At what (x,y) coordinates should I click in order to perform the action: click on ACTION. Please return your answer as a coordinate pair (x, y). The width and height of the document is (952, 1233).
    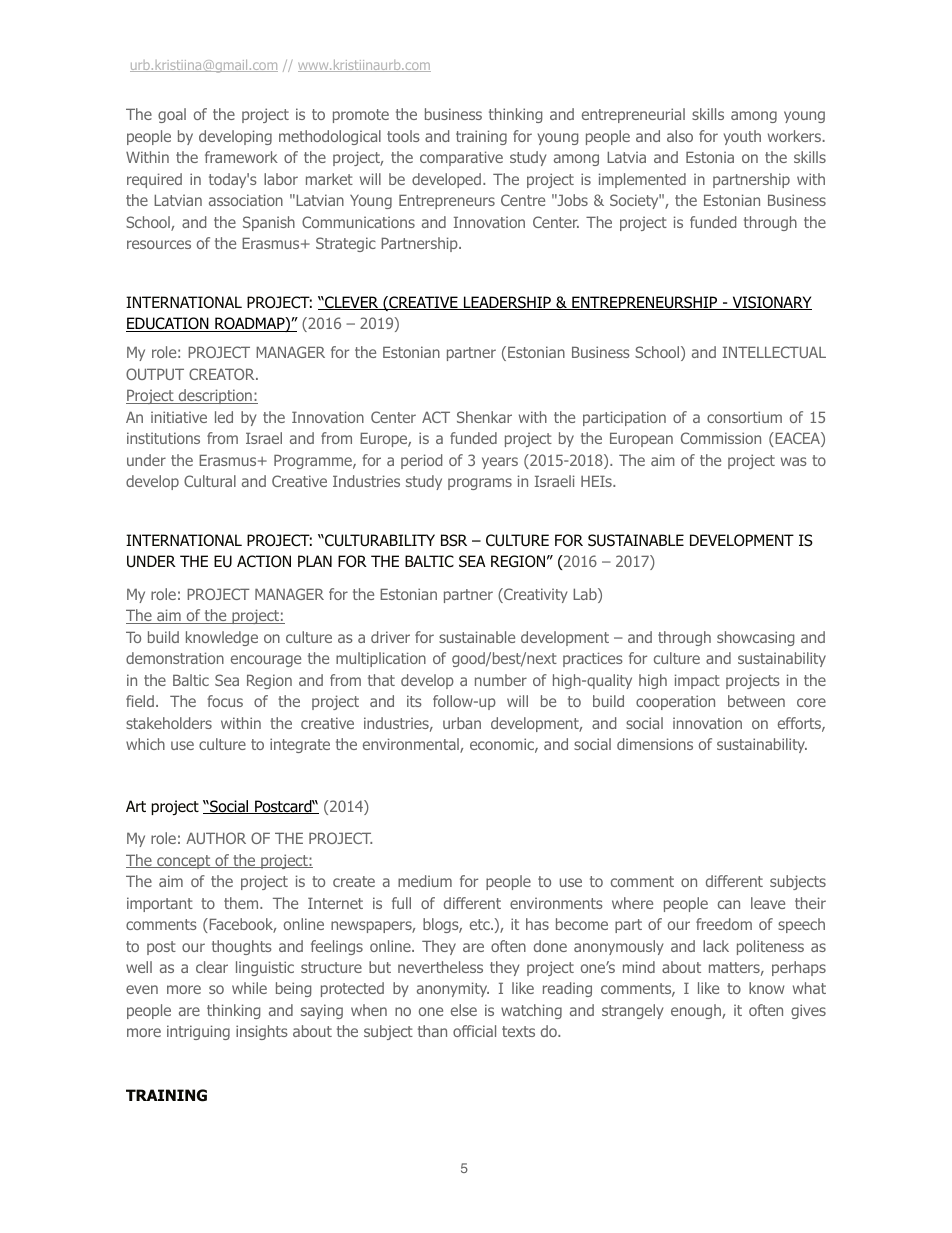
    Looking at the image, I should click on (264, 561).
